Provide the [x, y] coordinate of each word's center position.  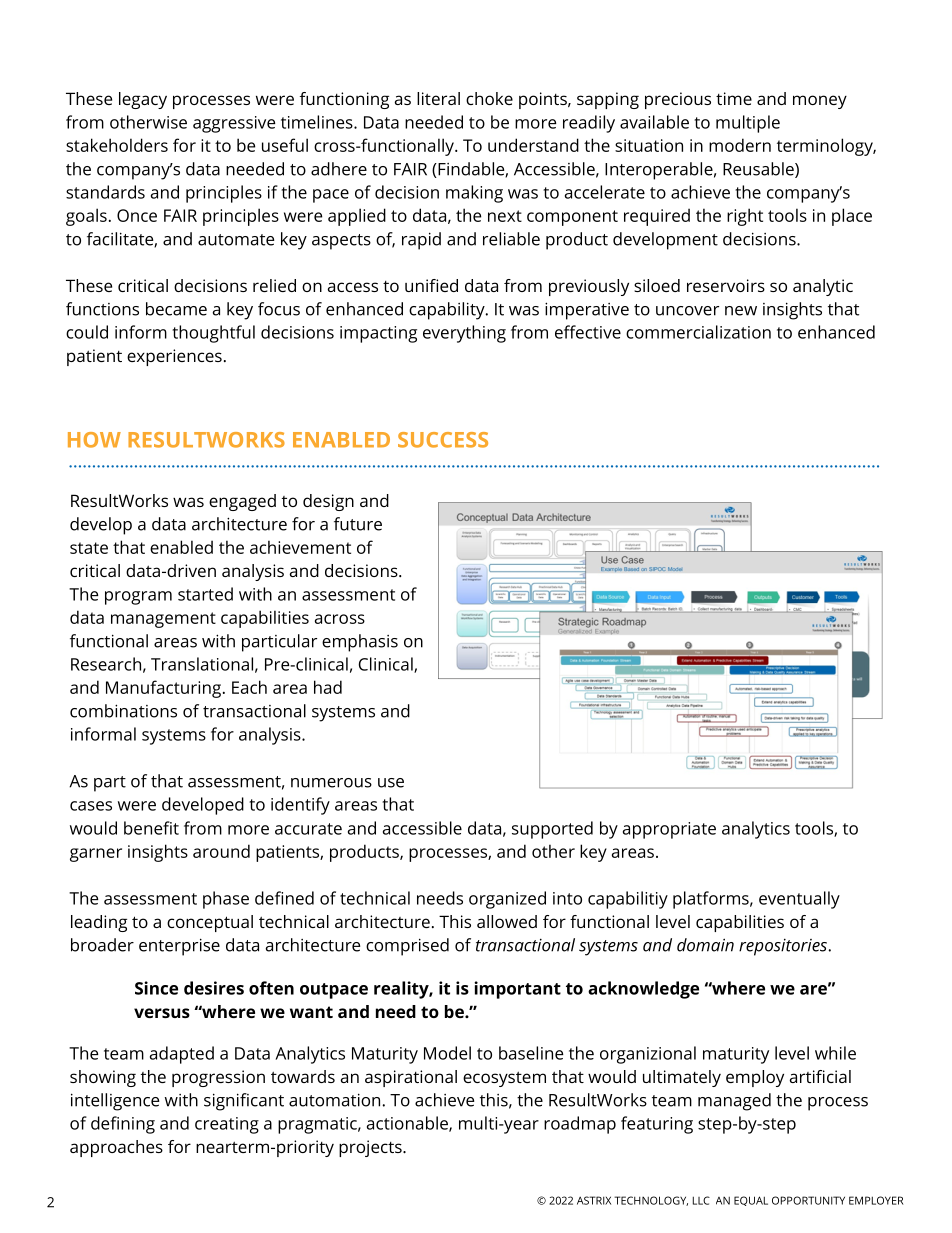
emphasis [360, 643]
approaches [116, 1148]
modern [740, 145]
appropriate [669, 830]
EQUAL [751, 1201]
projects [371, 1148]
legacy [143, 100]
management [163, 620]
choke [489, 98]
